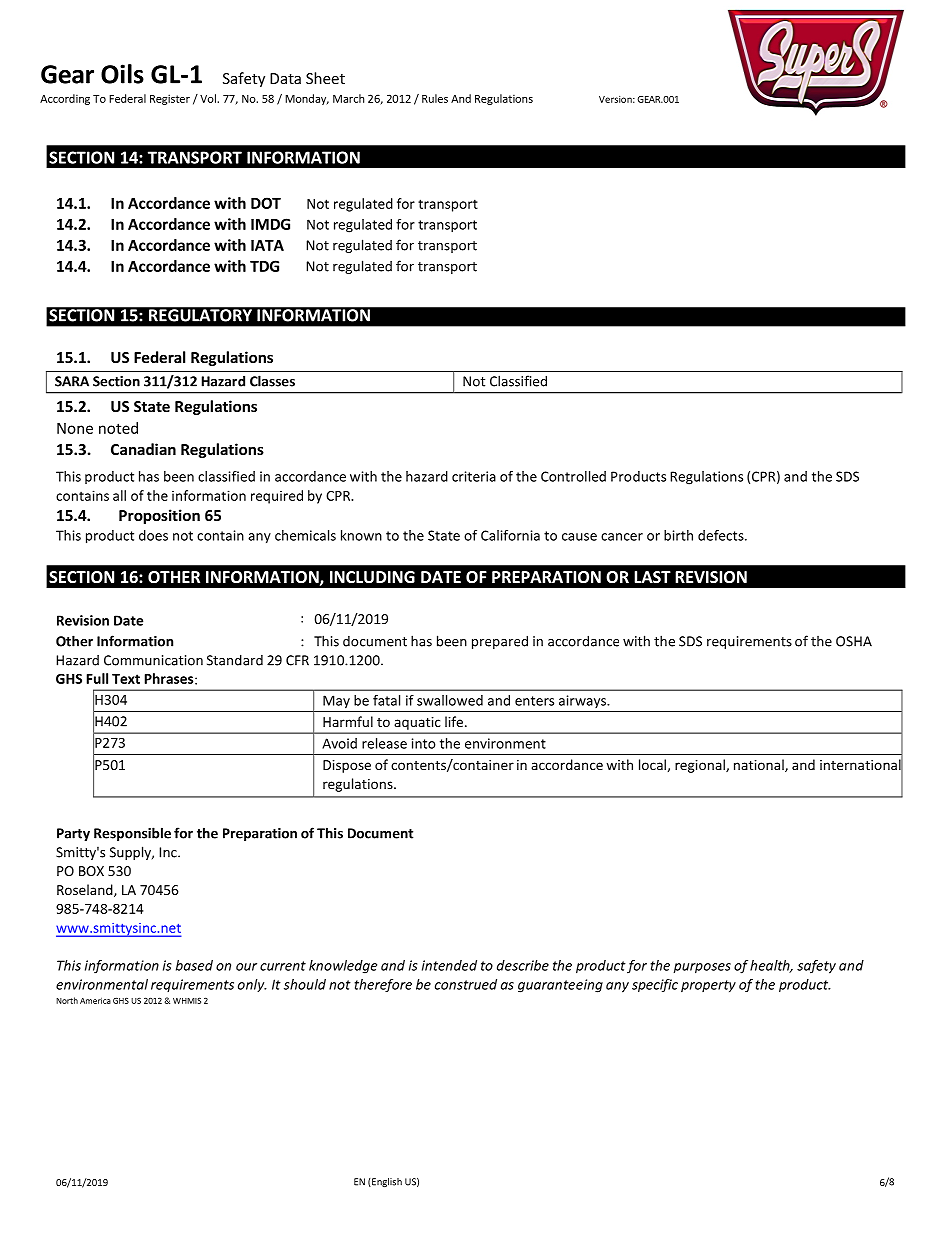 This screenshot has width=952, height=1233. I want to click on Rules, so click(435, 98).
